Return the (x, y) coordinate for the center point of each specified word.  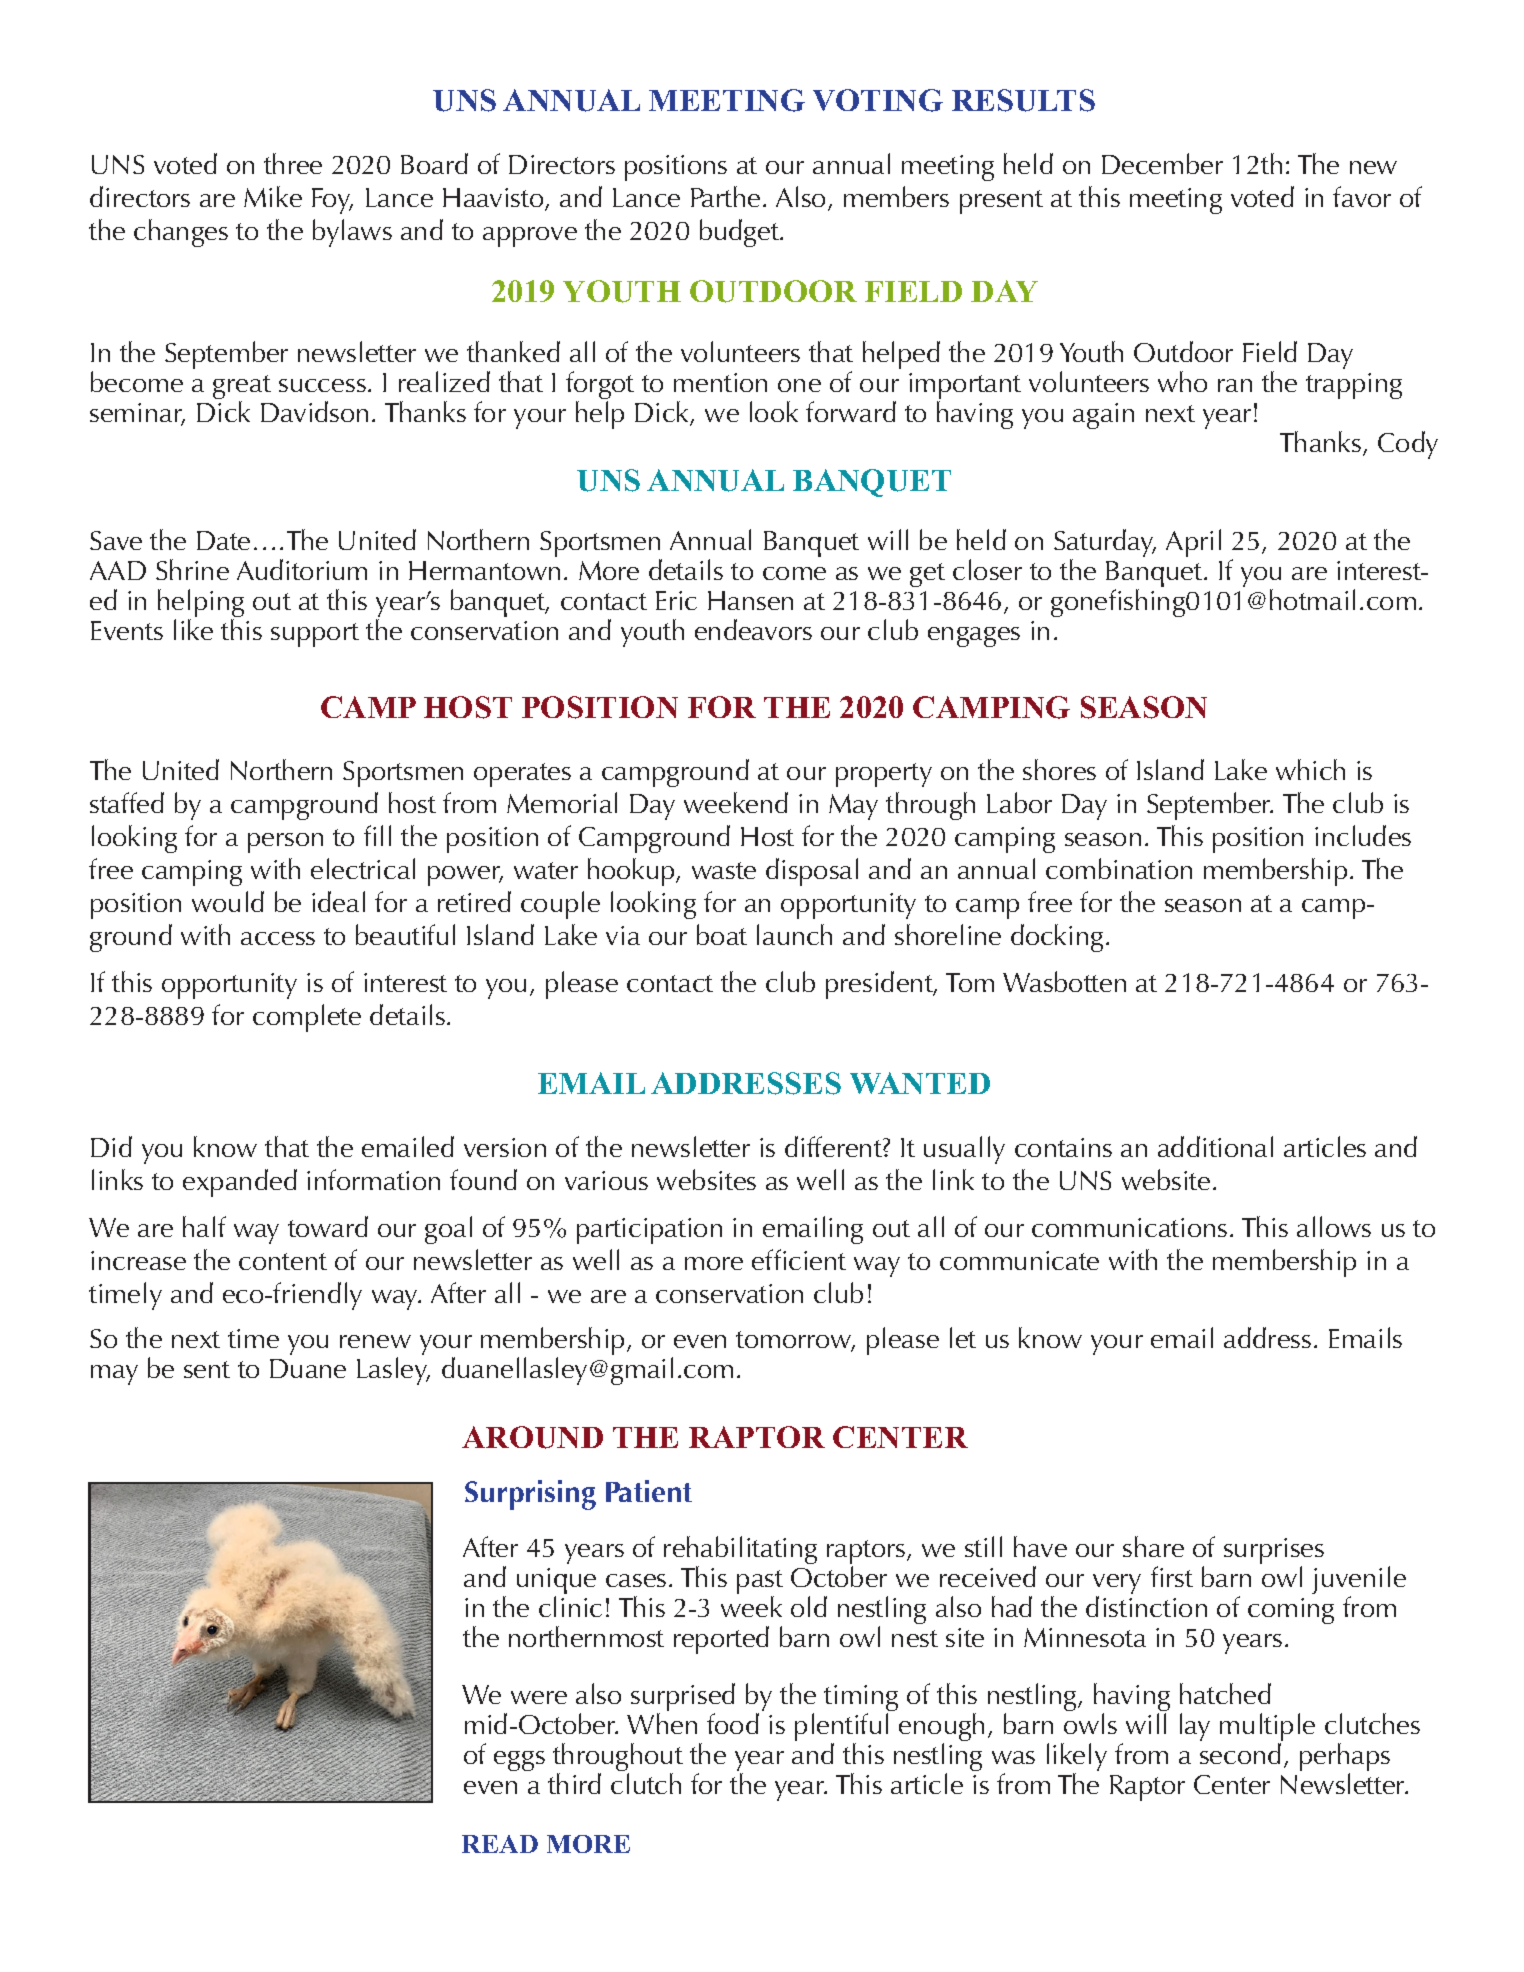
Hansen (750, 600)
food (733, 1723)
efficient (799, 1259)
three (293, 163)
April (1193, 543)
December (1162, 163)
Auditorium (302, 569)
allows (1334, 1226)
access (278, 938)
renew (375, 1341)
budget (740, 233)
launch (794, 934)
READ (500, 1844)
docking (1057, 938)
